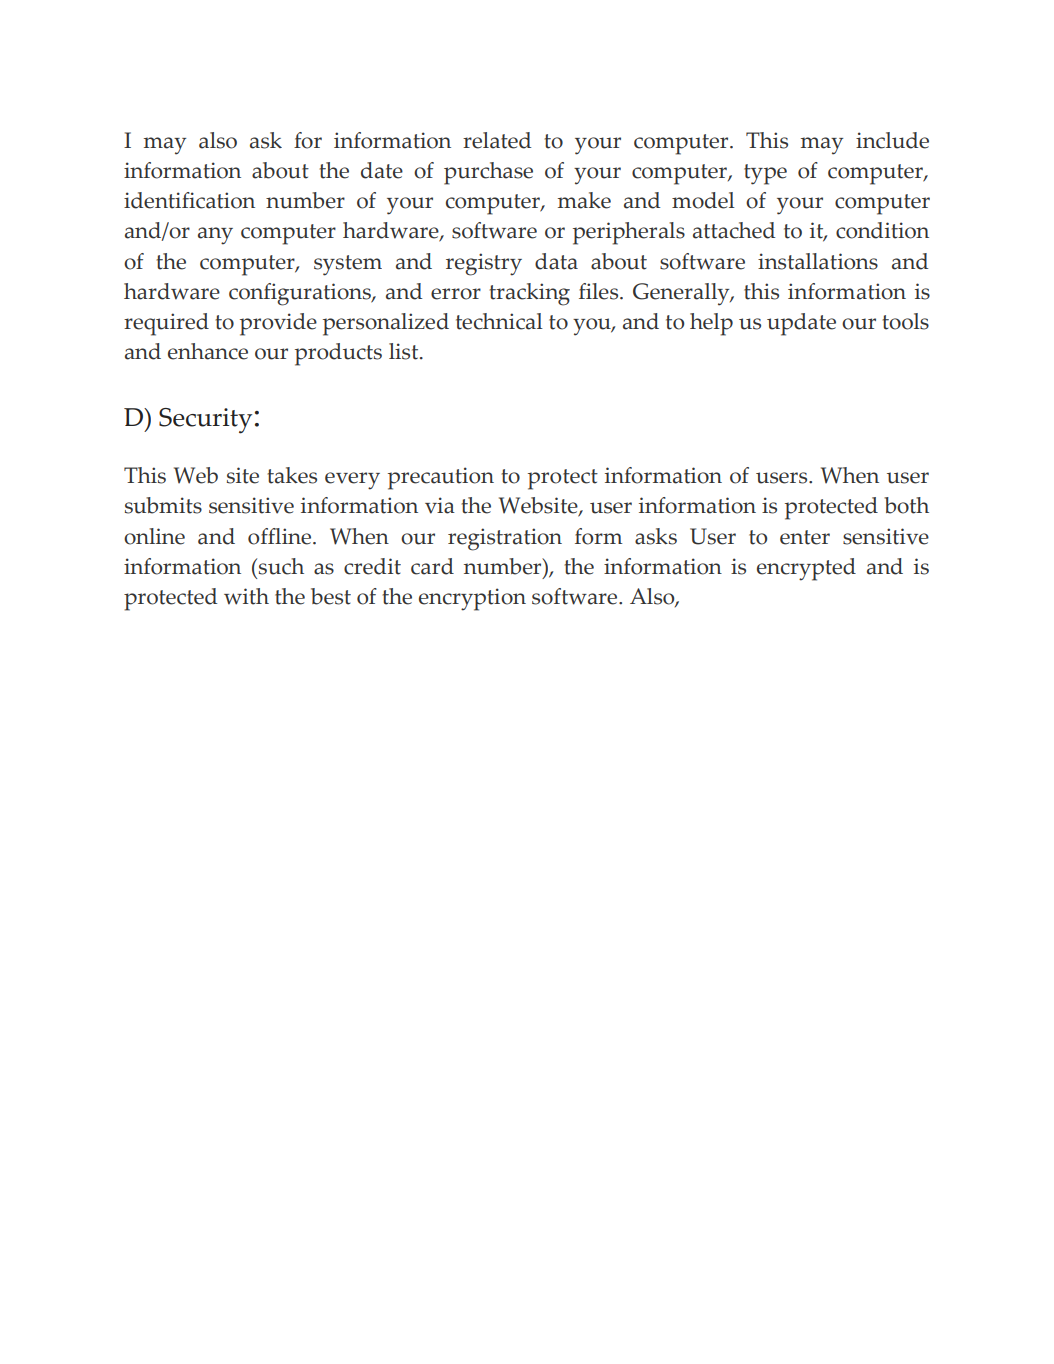 The image size is (1054, 1364). Describe the element at coordinates (208, 351) in the image. I see `enhance` at that location.
